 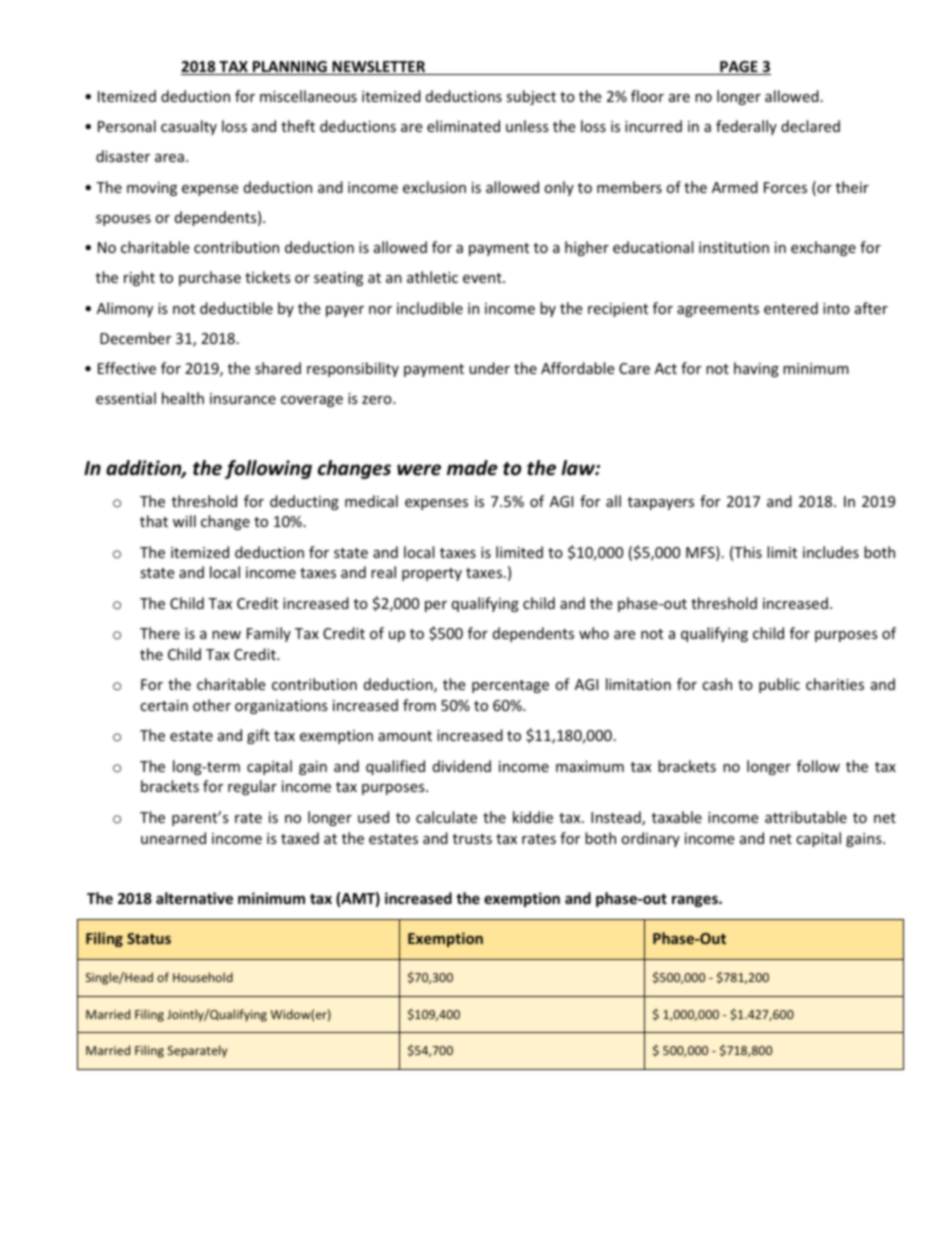 I want to click on Household, so click(x=203, y=977).
